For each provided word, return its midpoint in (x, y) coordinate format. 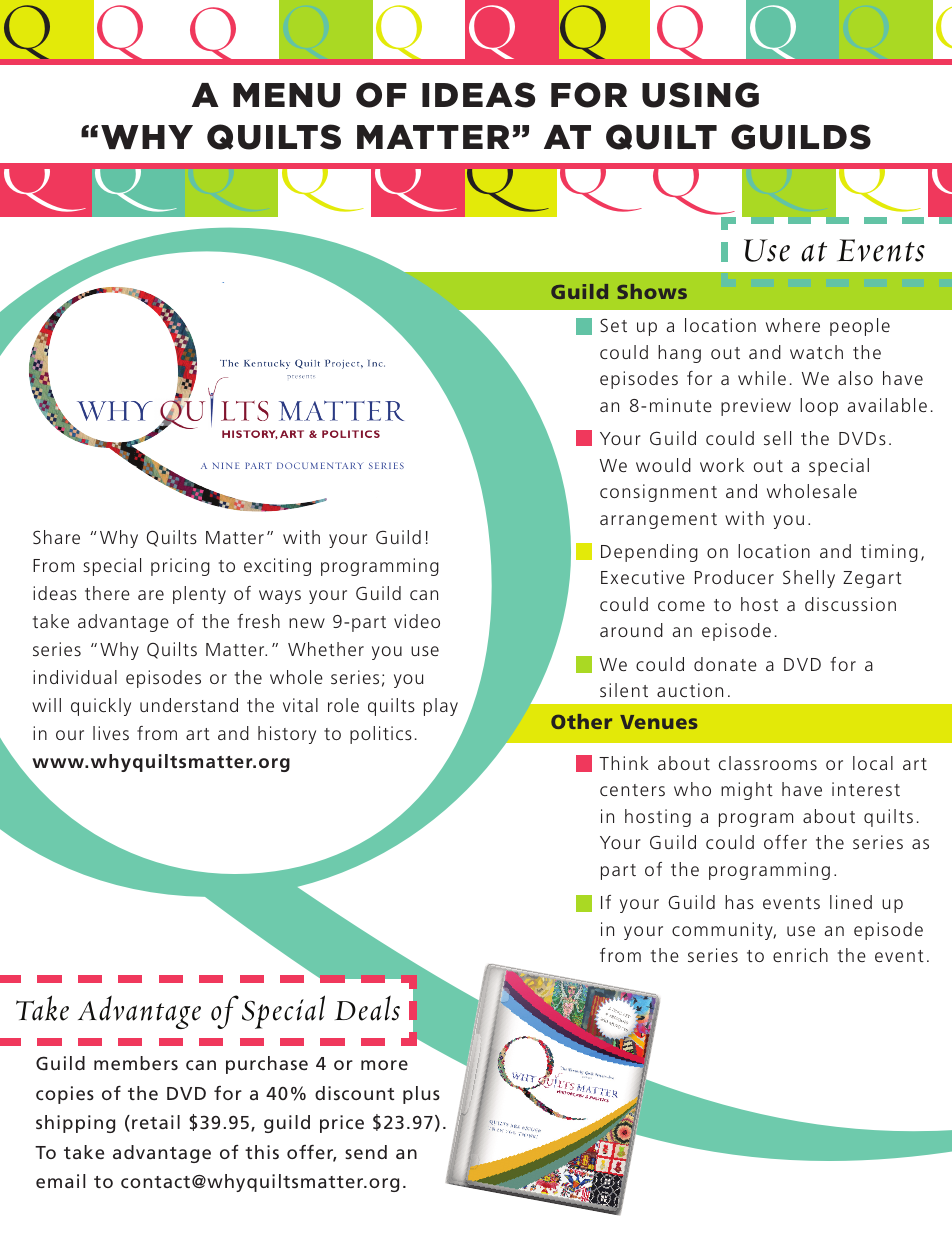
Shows (652, 291)
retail (156, 1122)
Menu (286, 95)
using (700, 95)
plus (421, 1095)
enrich (800, 955)
